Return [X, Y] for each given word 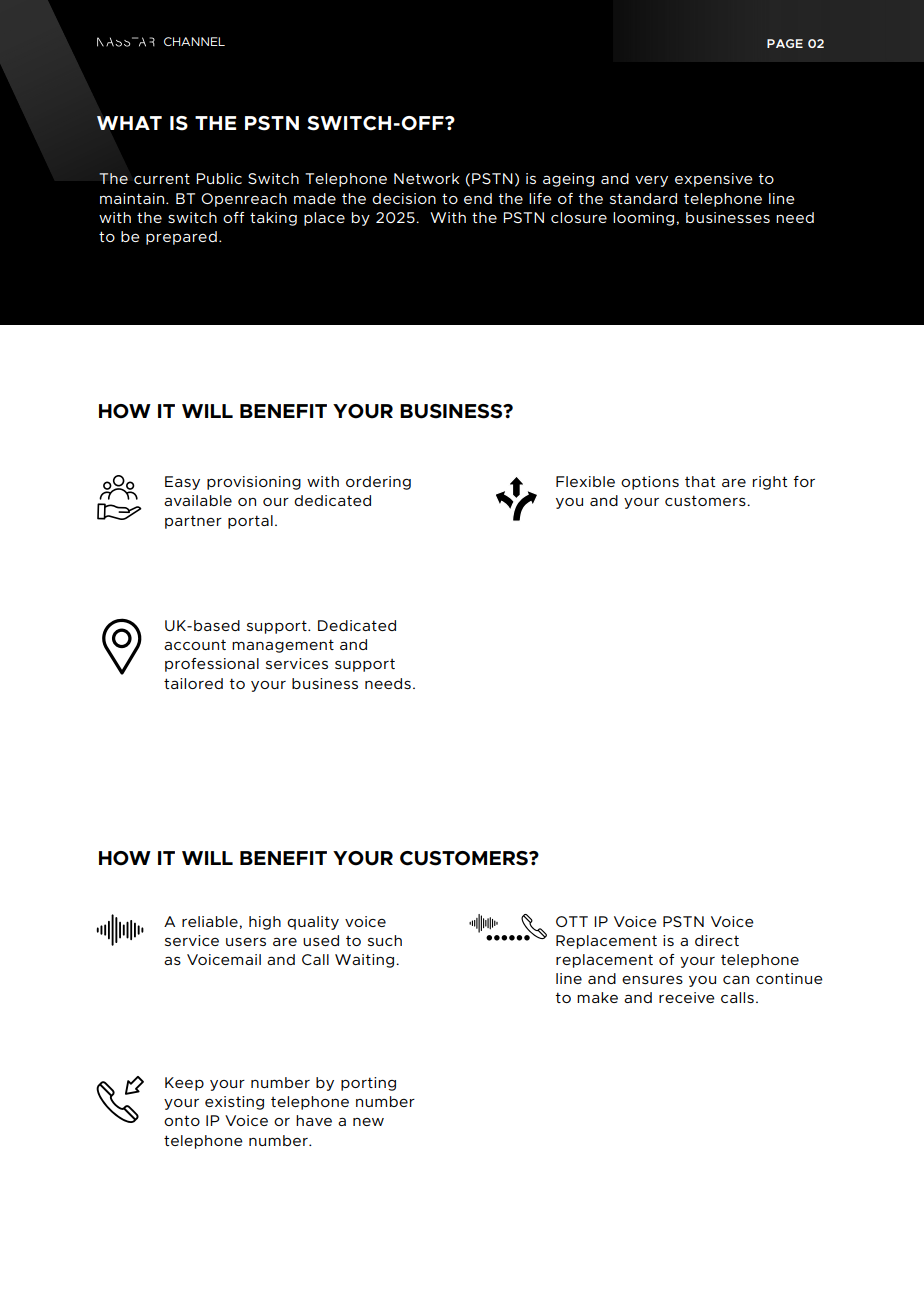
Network [427, 178]
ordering [378, 483]
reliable [210, 921]
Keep [184, 1084]
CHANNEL [194, 41]
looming [643, 219]
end [478, 198]
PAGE [785, 43]
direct [717, 940]
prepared [181, 238]
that [700, 481]
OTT [572, 921]
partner [193, 522]
